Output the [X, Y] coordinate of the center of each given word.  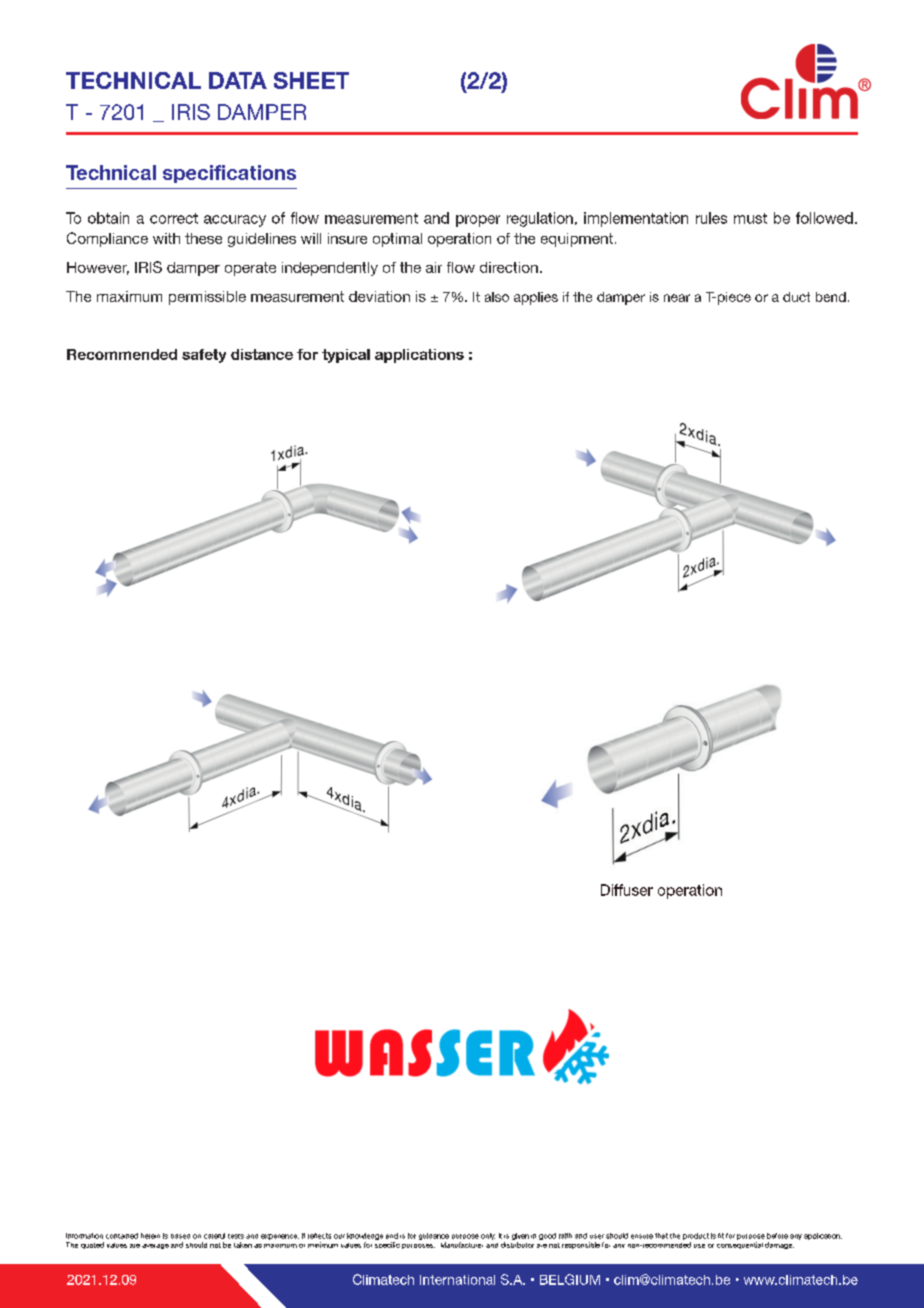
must [750, 218]
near [677, 298]
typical [346, 356]
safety [204, 356]
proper [478, 221]
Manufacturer [462, 1245]
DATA [238, 80]
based [180, 1236]
